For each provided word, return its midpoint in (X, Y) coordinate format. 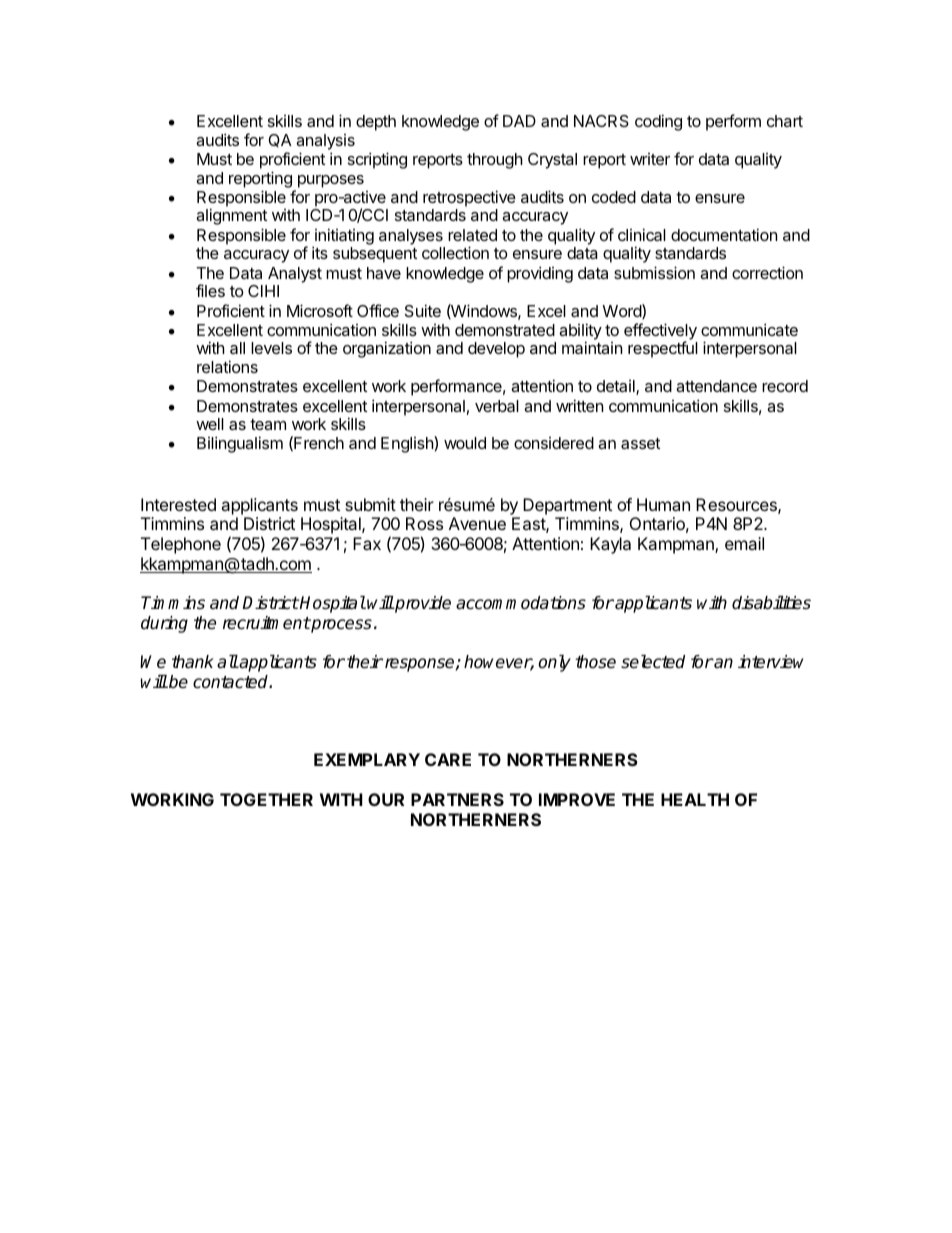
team (268, 424)
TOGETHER (266, 799)
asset (640, 443)
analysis (325, 142)
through (495, 161)
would (465, 443)
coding (658, 122)
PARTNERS (457, 799)
